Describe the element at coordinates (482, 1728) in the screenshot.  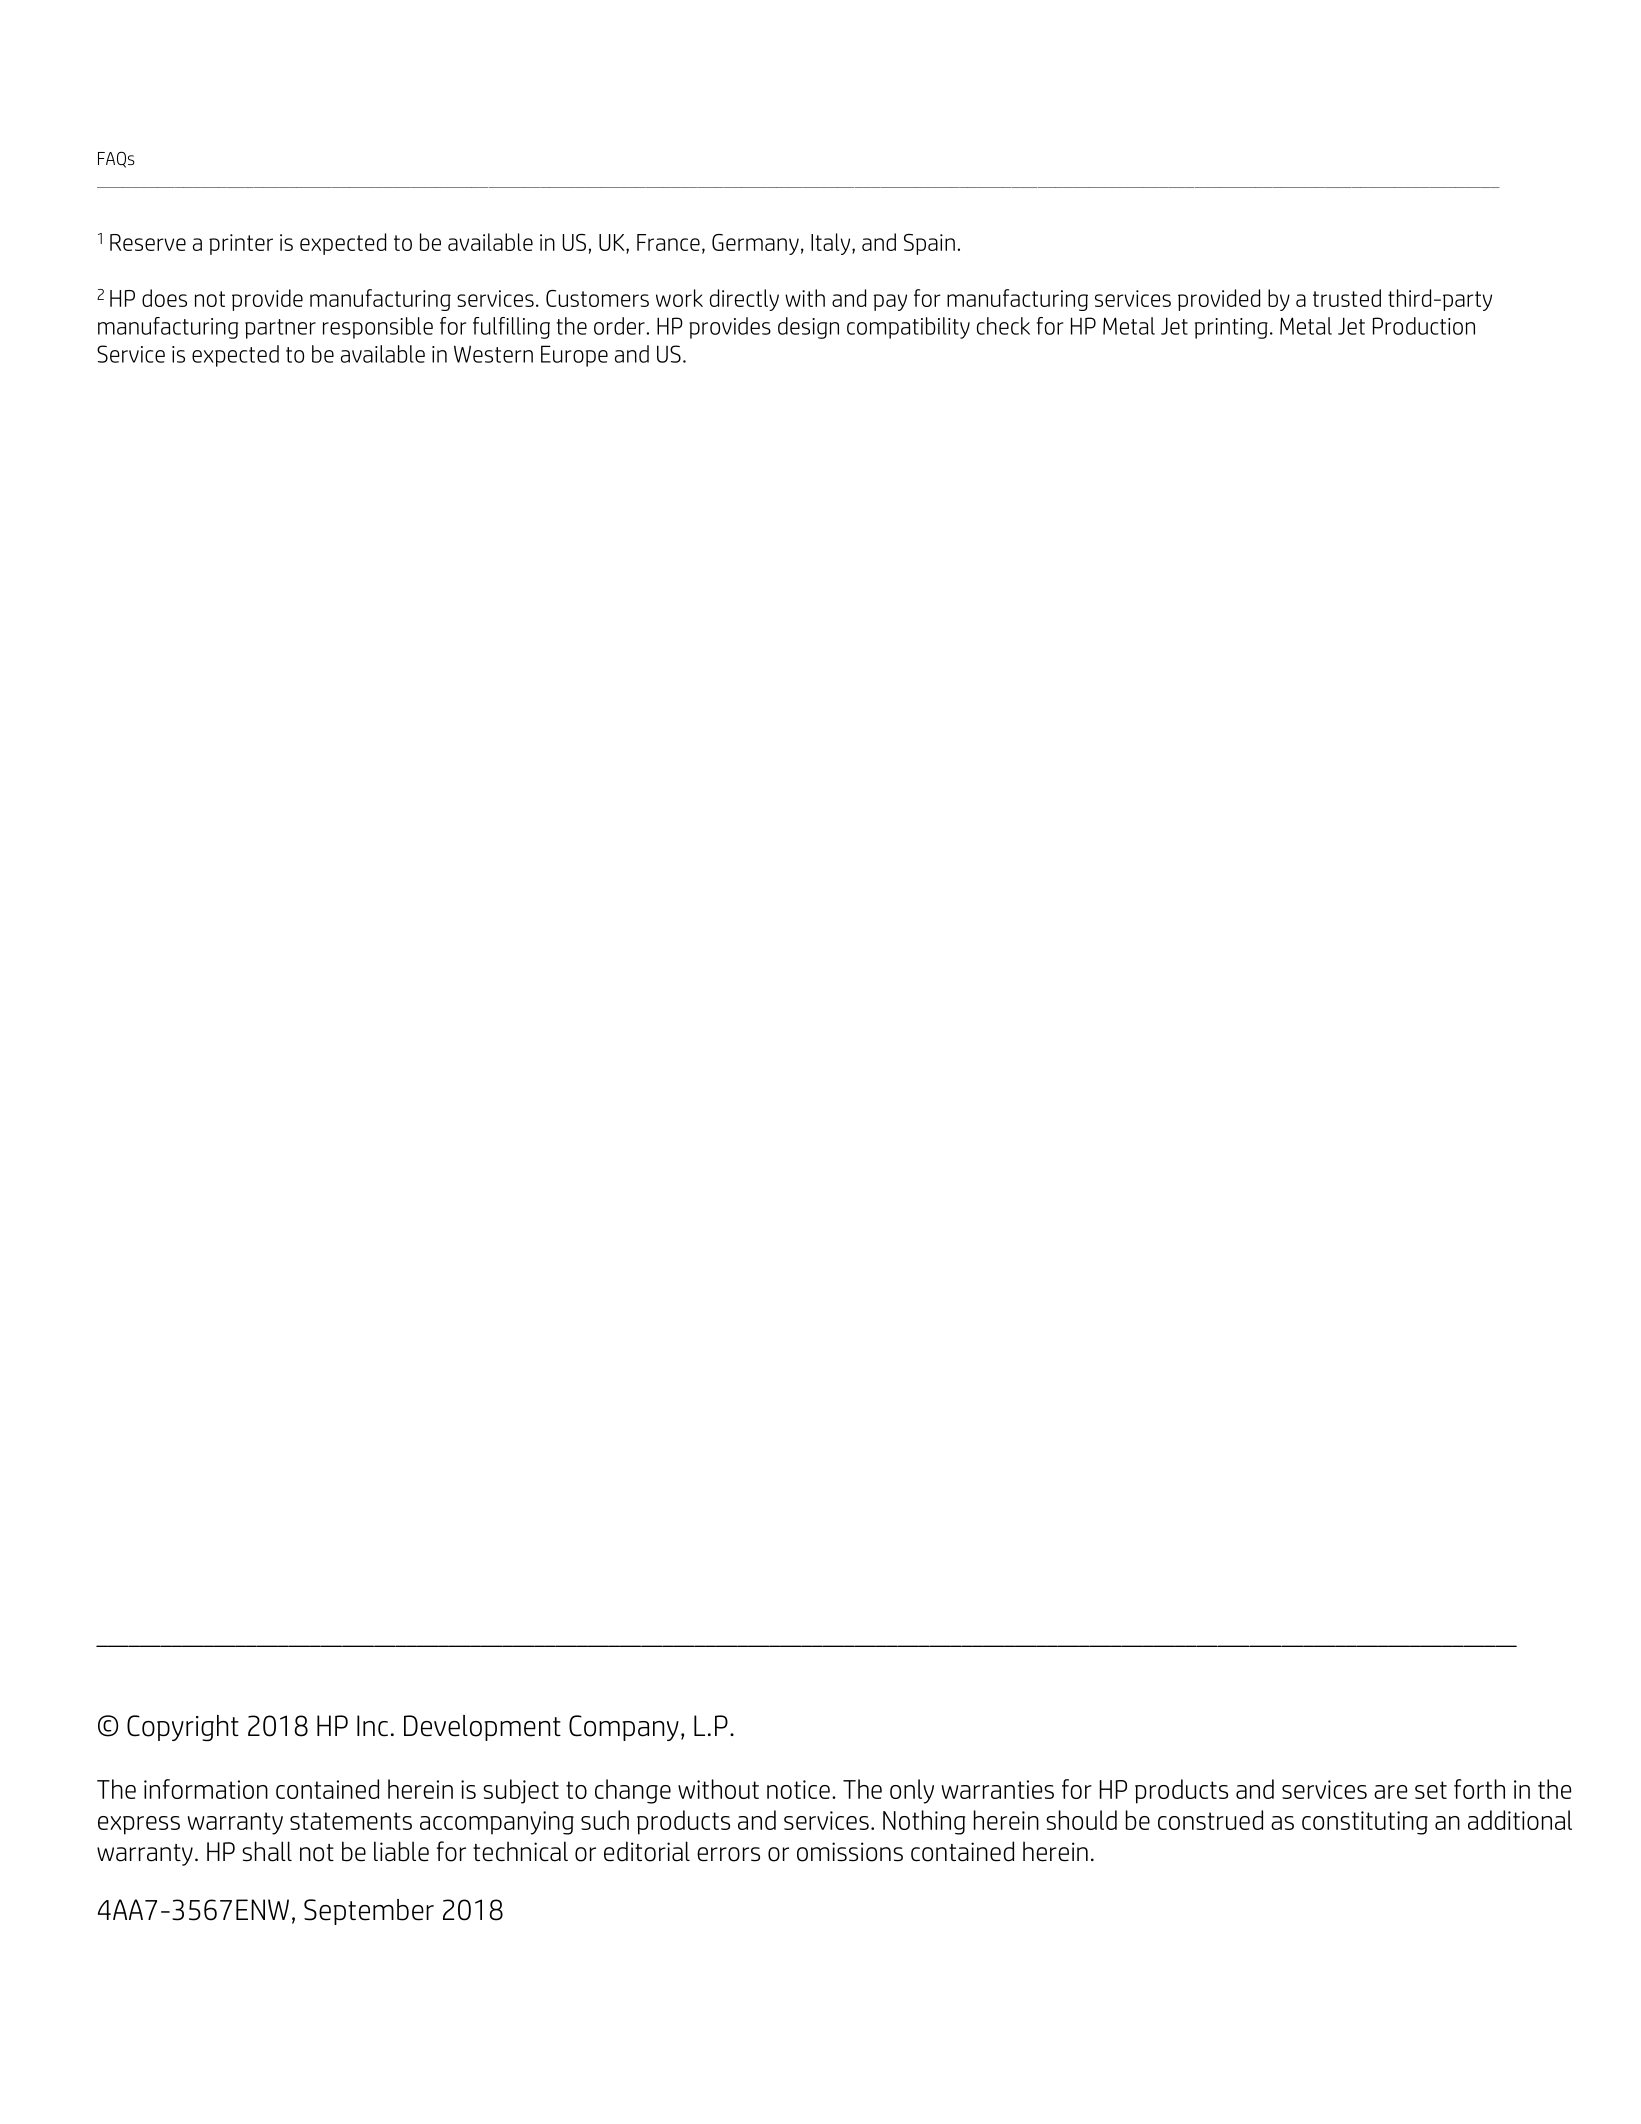
I see `Development` at that location.
